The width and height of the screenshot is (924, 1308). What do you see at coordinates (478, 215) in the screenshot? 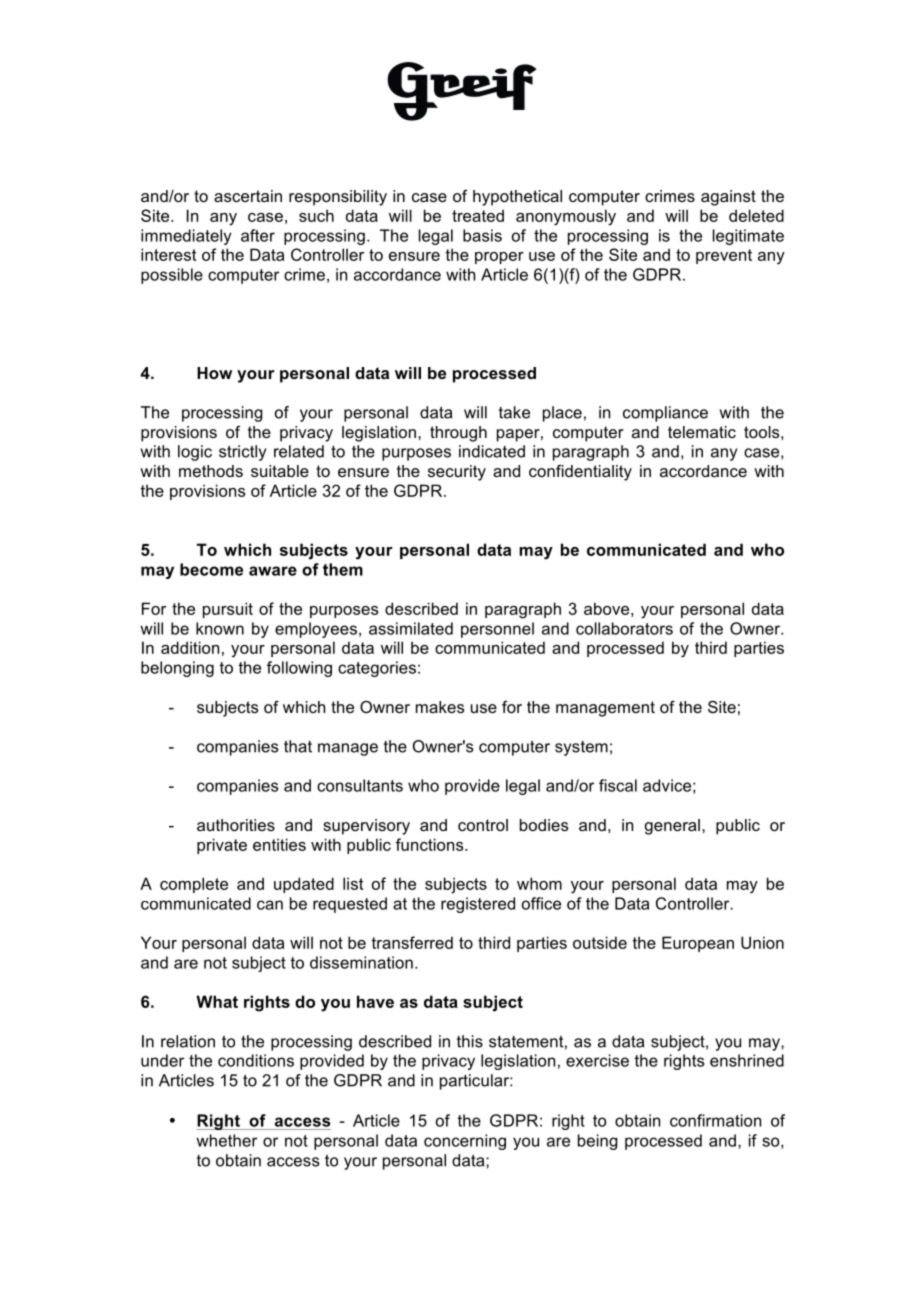
I see `treated` at bounding box center [478, 215].
